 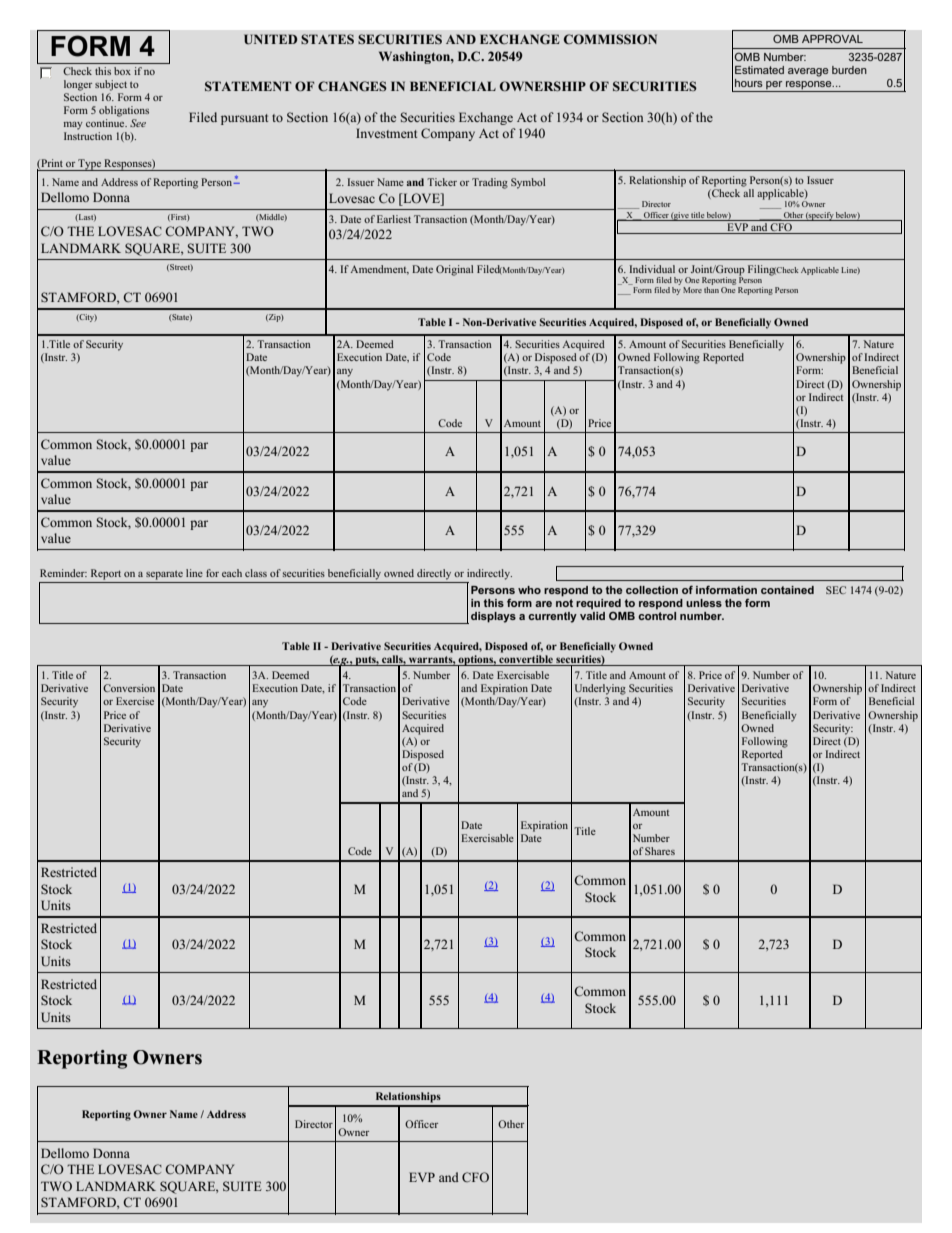 I want to click on Underlying, so click(x=600, y=689).
